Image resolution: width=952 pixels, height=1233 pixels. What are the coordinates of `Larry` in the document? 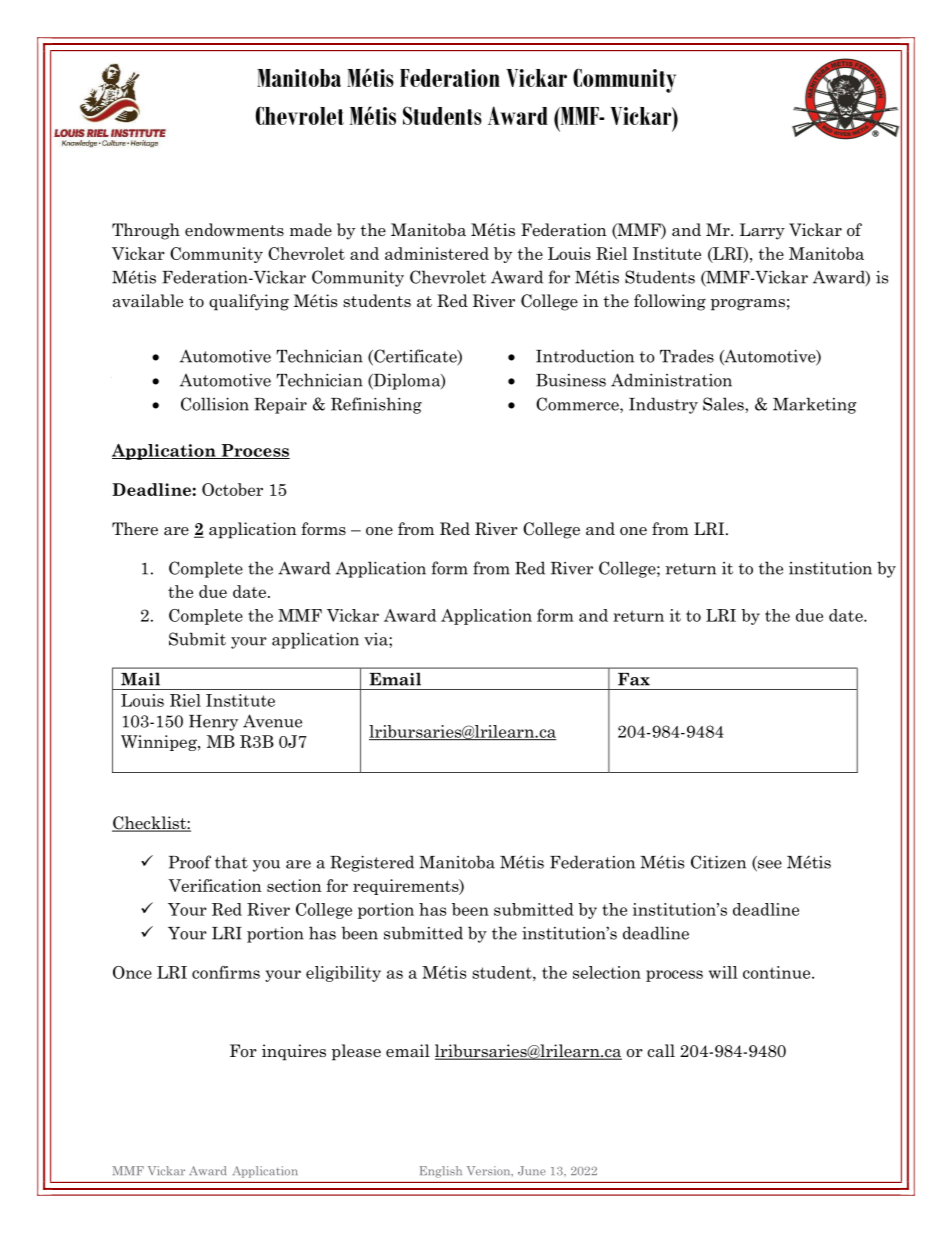 It's located at (762, 231).
